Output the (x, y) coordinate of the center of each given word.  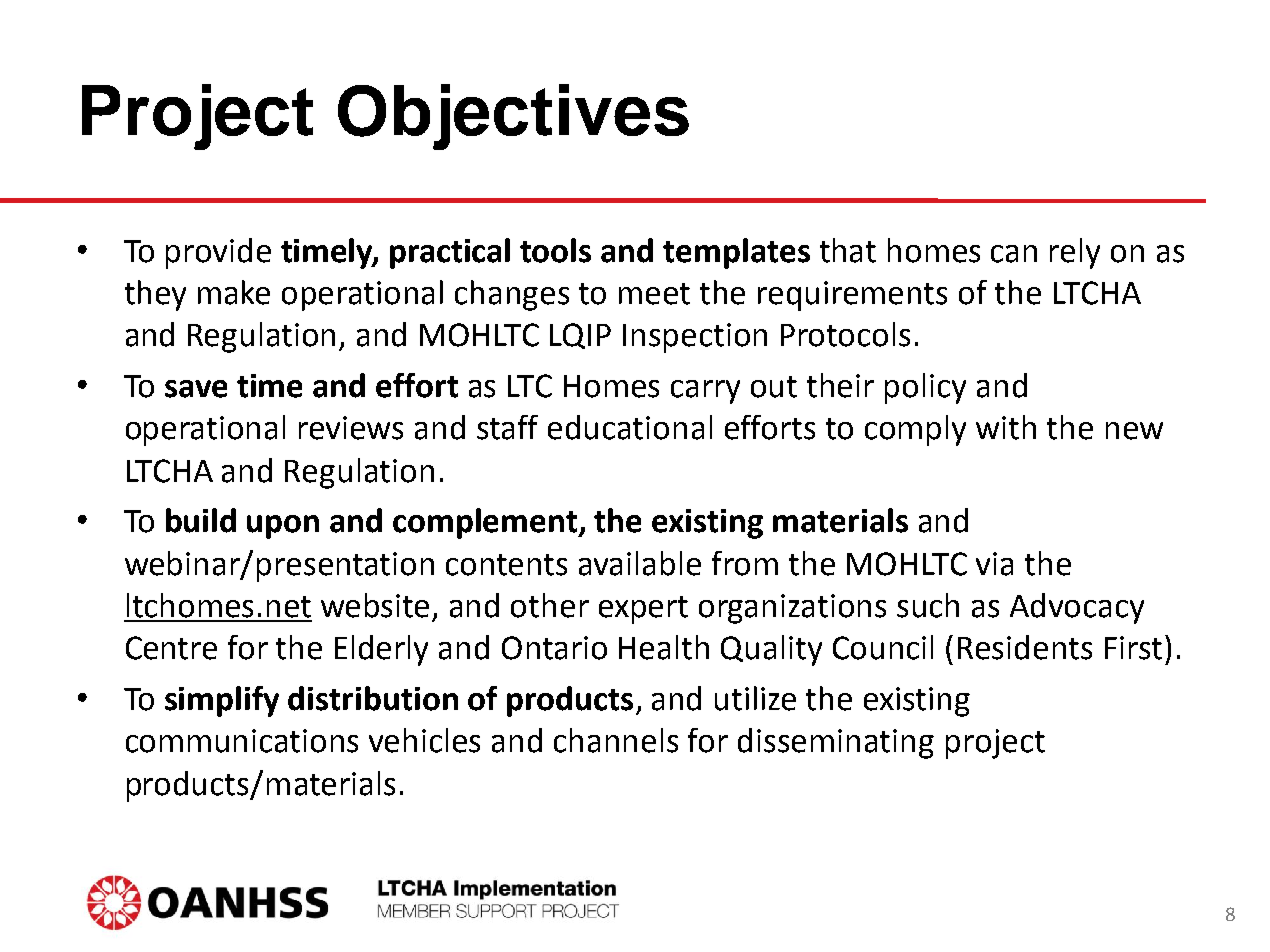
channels (616, 740)
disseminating (836, 743)
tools (555, 250)
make (234, 292)
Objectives (513, 117)
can (1014, 254)
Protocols (845, 334)
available (640, 563)
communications (242, 741)
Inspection (695, 338)
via (994, 564)
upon (283, 527)
